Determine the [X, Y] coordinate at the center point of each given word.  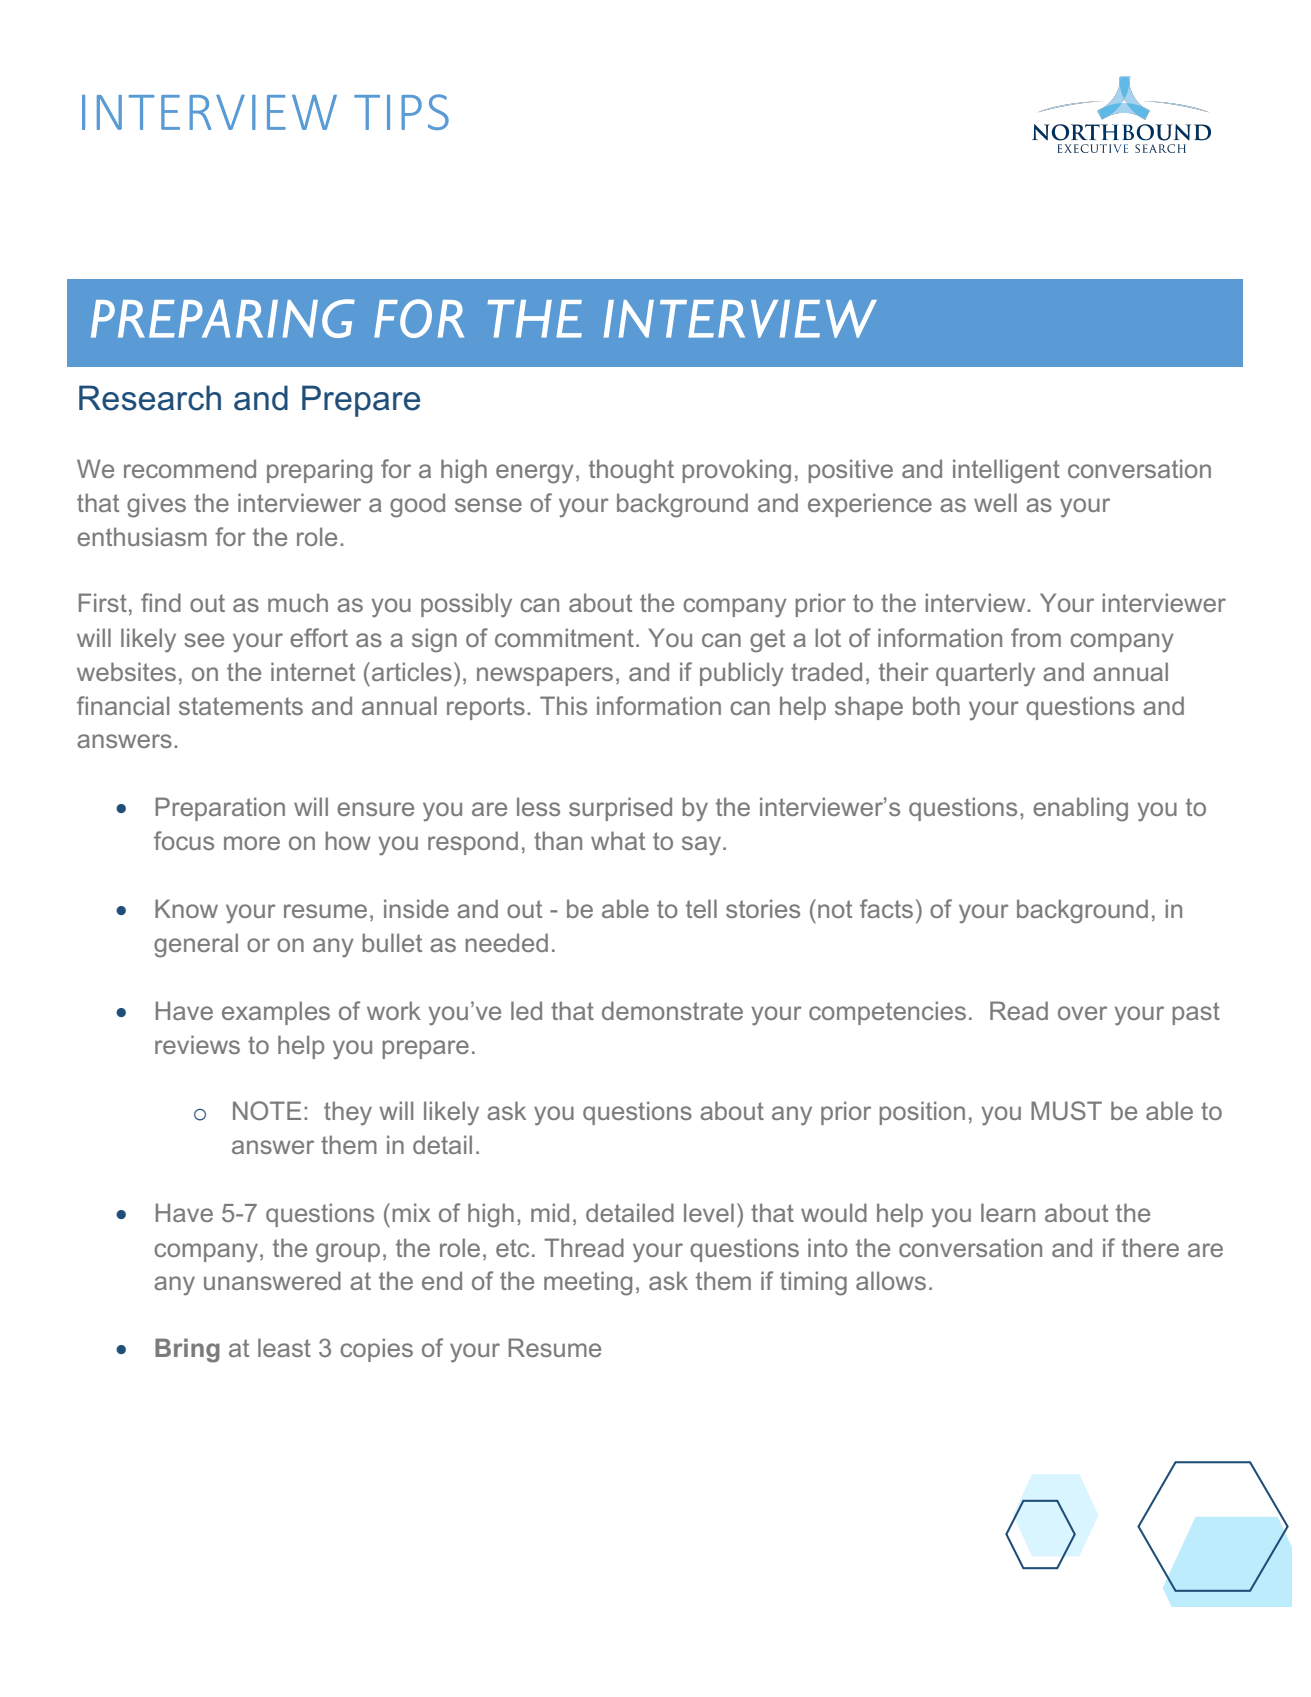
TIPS [401, 112]
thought [631, 471]
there [1150, 1247]
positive [850, 471]
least [284, 1347]
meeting [588, 1283]
